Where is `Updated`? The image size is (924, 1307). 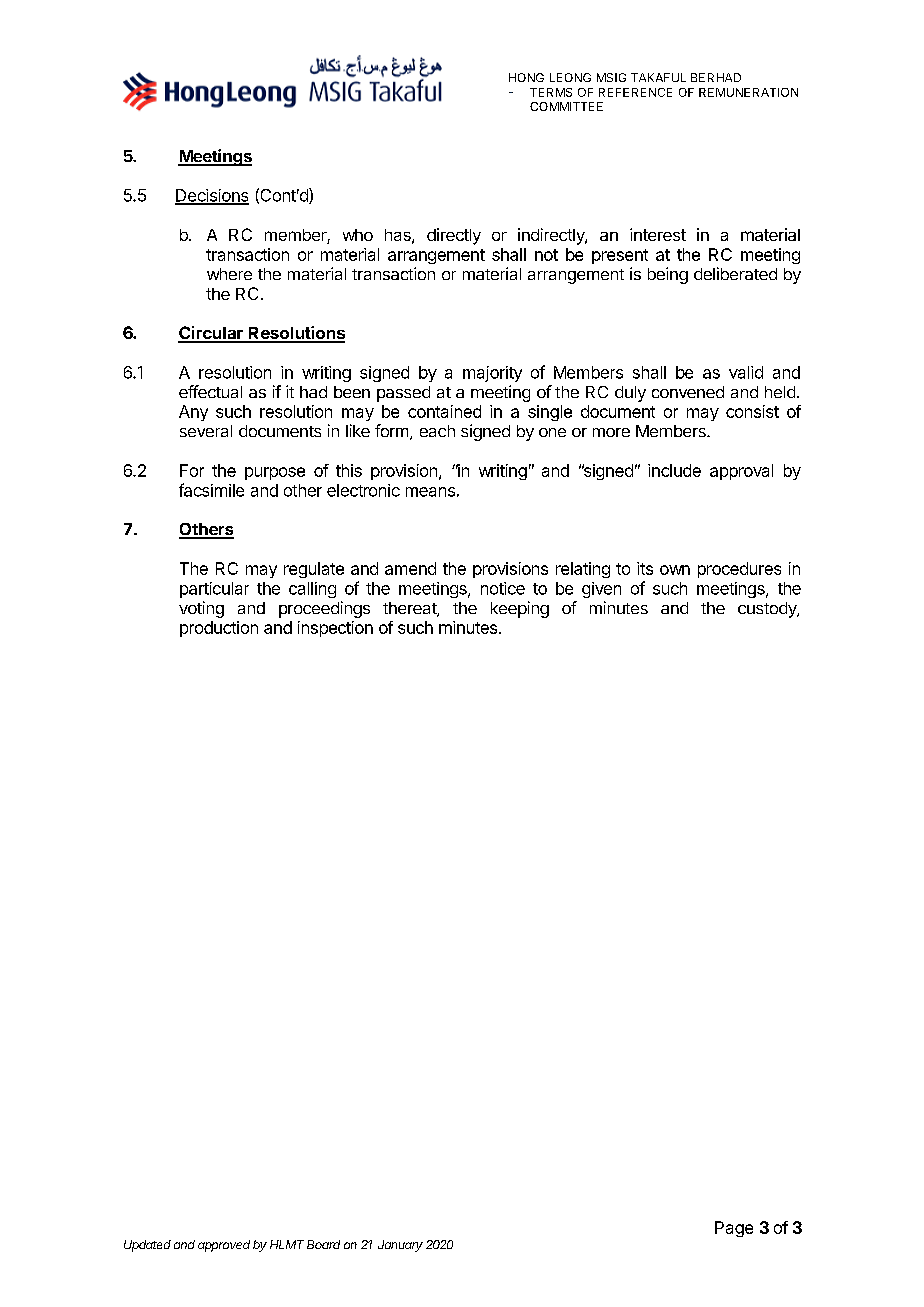
Updated is located at coordinates (147, 1246).
